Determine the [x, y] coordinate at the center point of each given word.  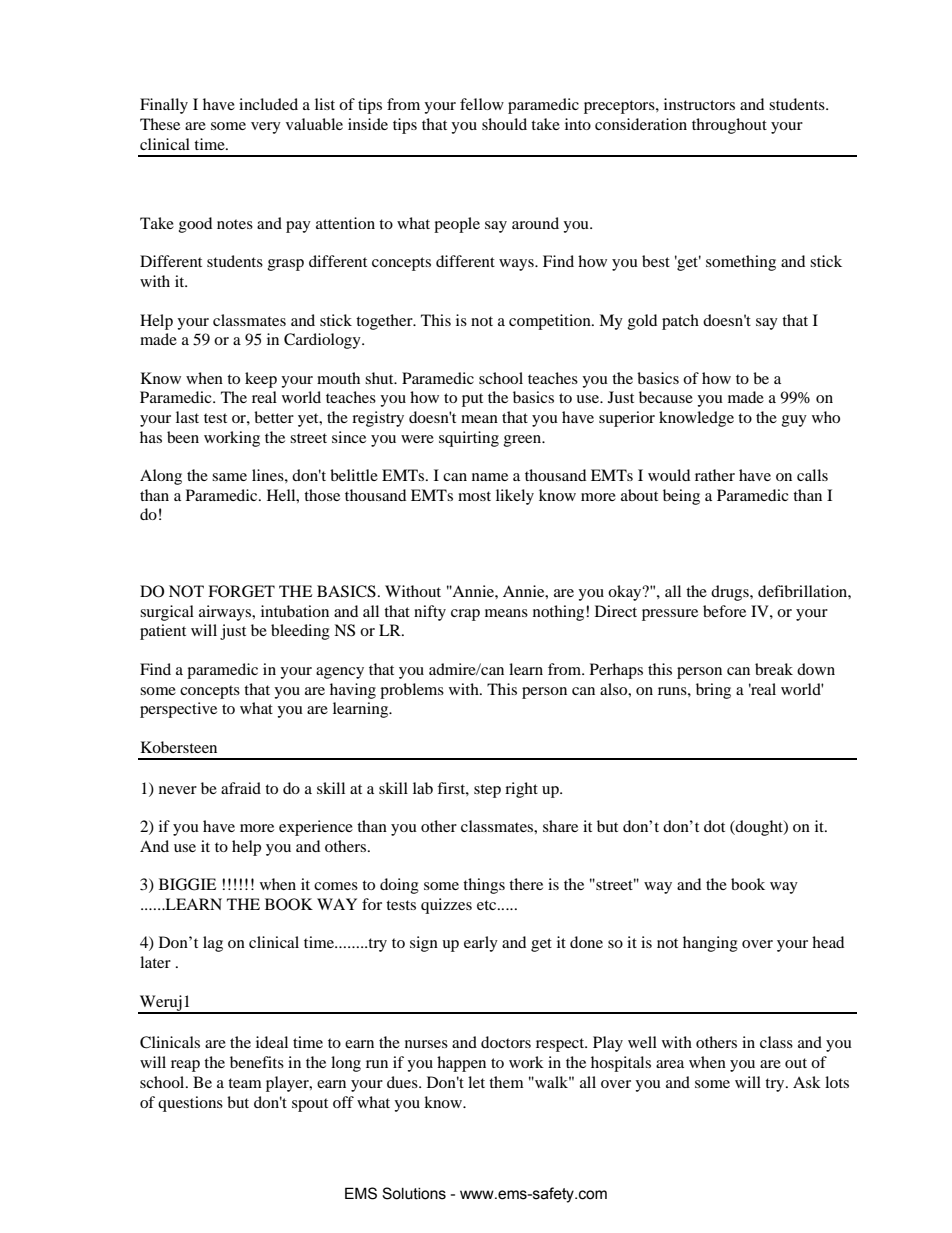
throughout [729, 126]
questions [190, 1104]
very [266, 128]
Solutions [414, 1193]
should [504, 124]
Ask [807, 1082]
